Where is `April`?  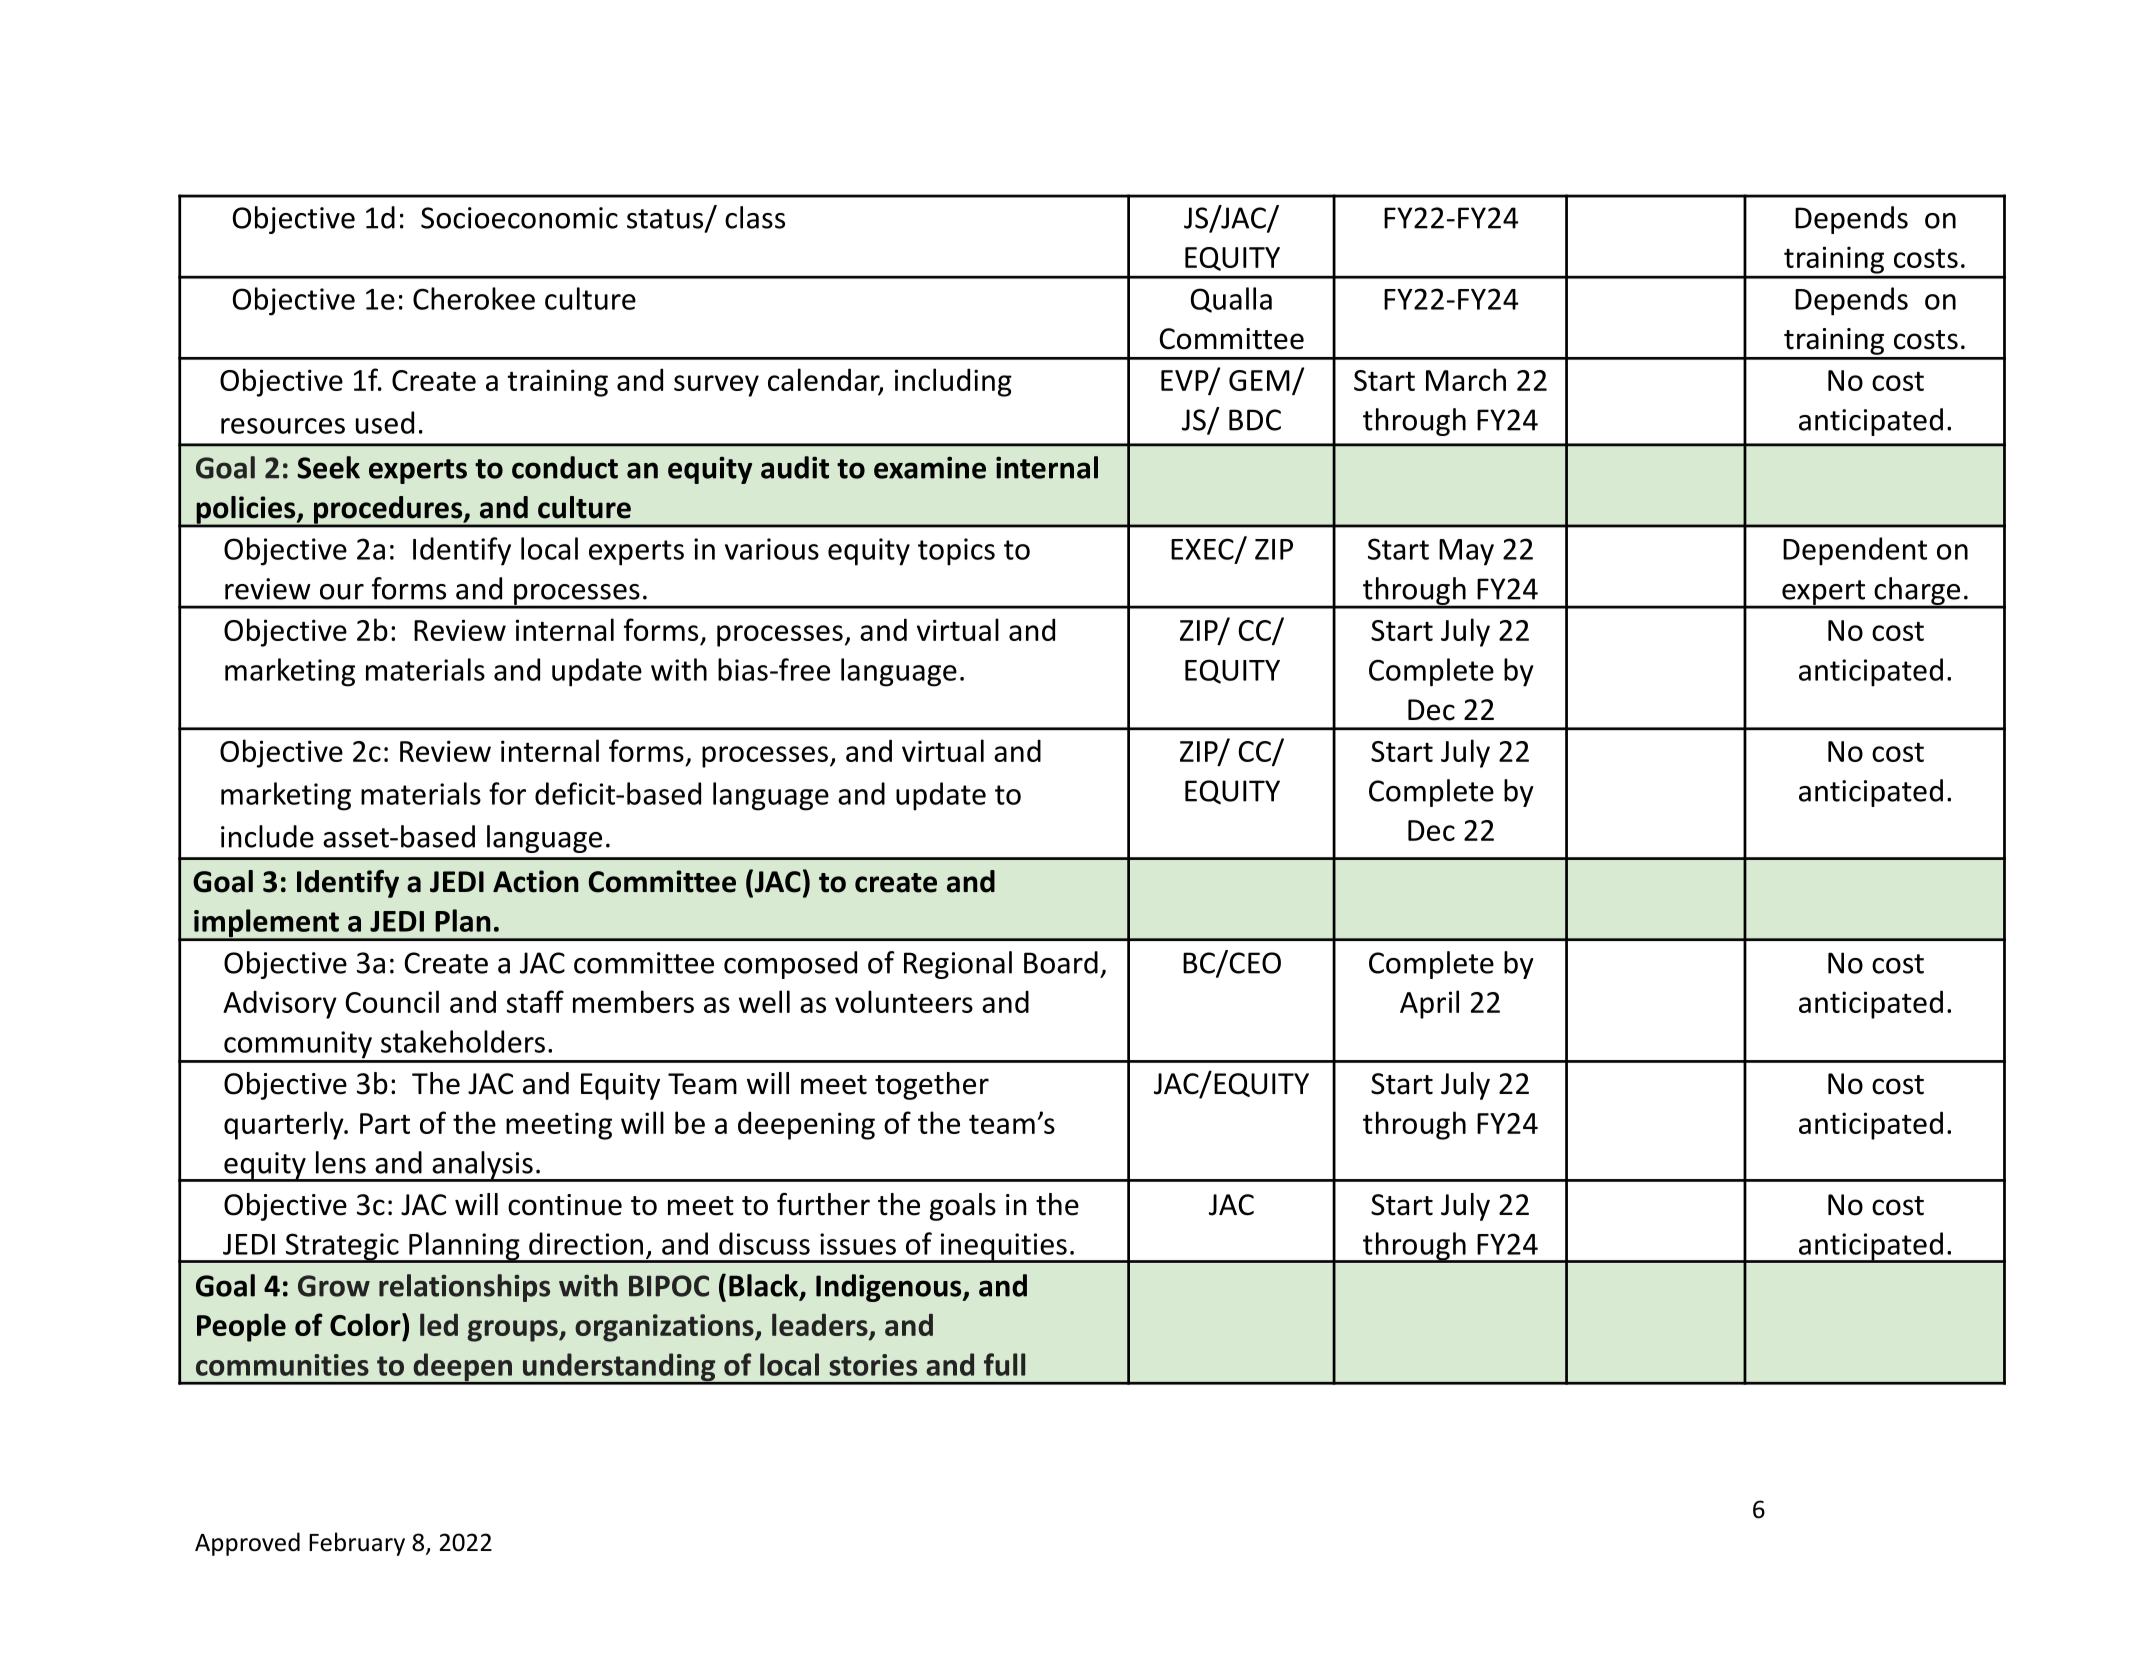
April is located at coordinates (1429, 1004).
